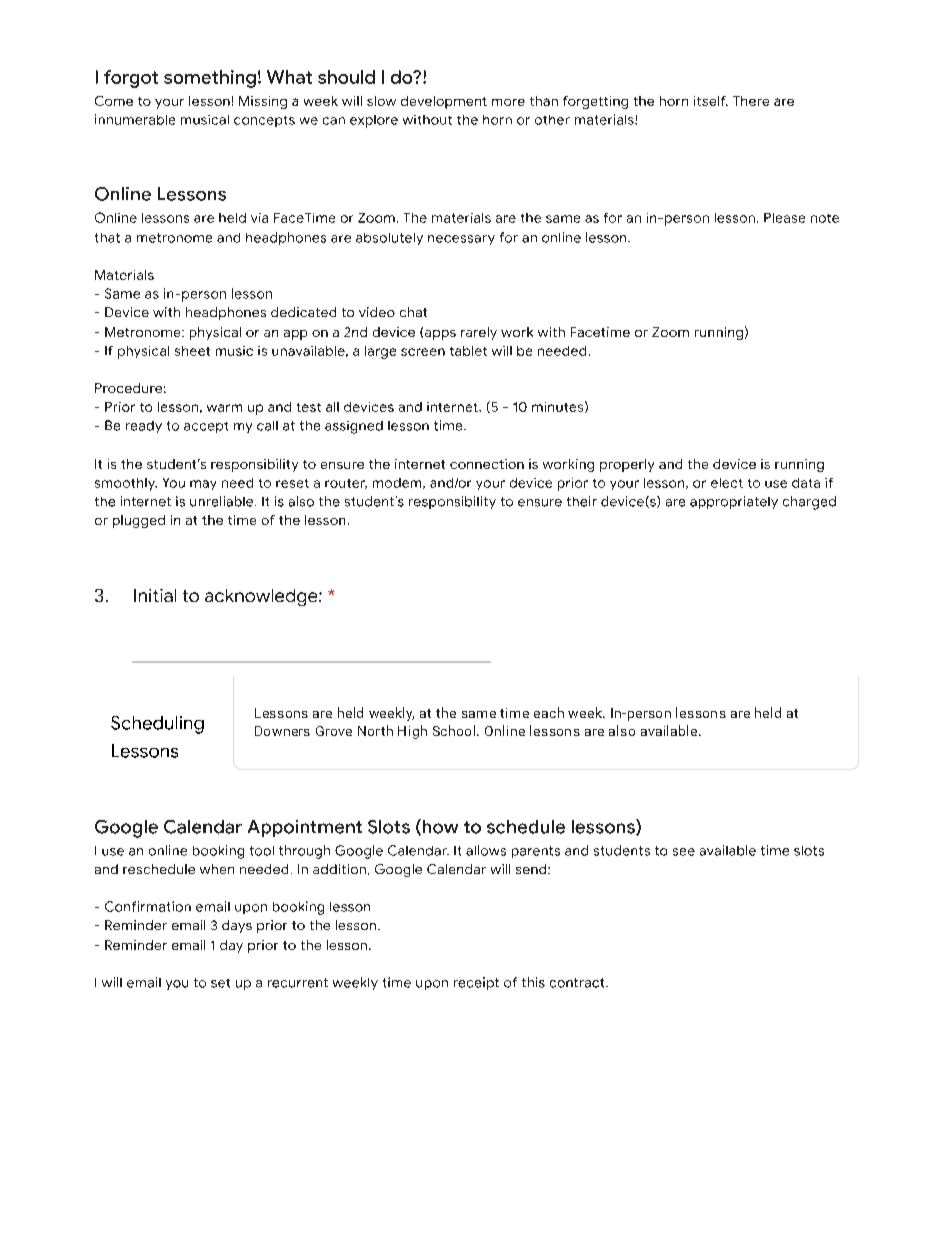 The width and height of the screenshot is (952, 1233). I want to click on contract, so click(578, 983).
